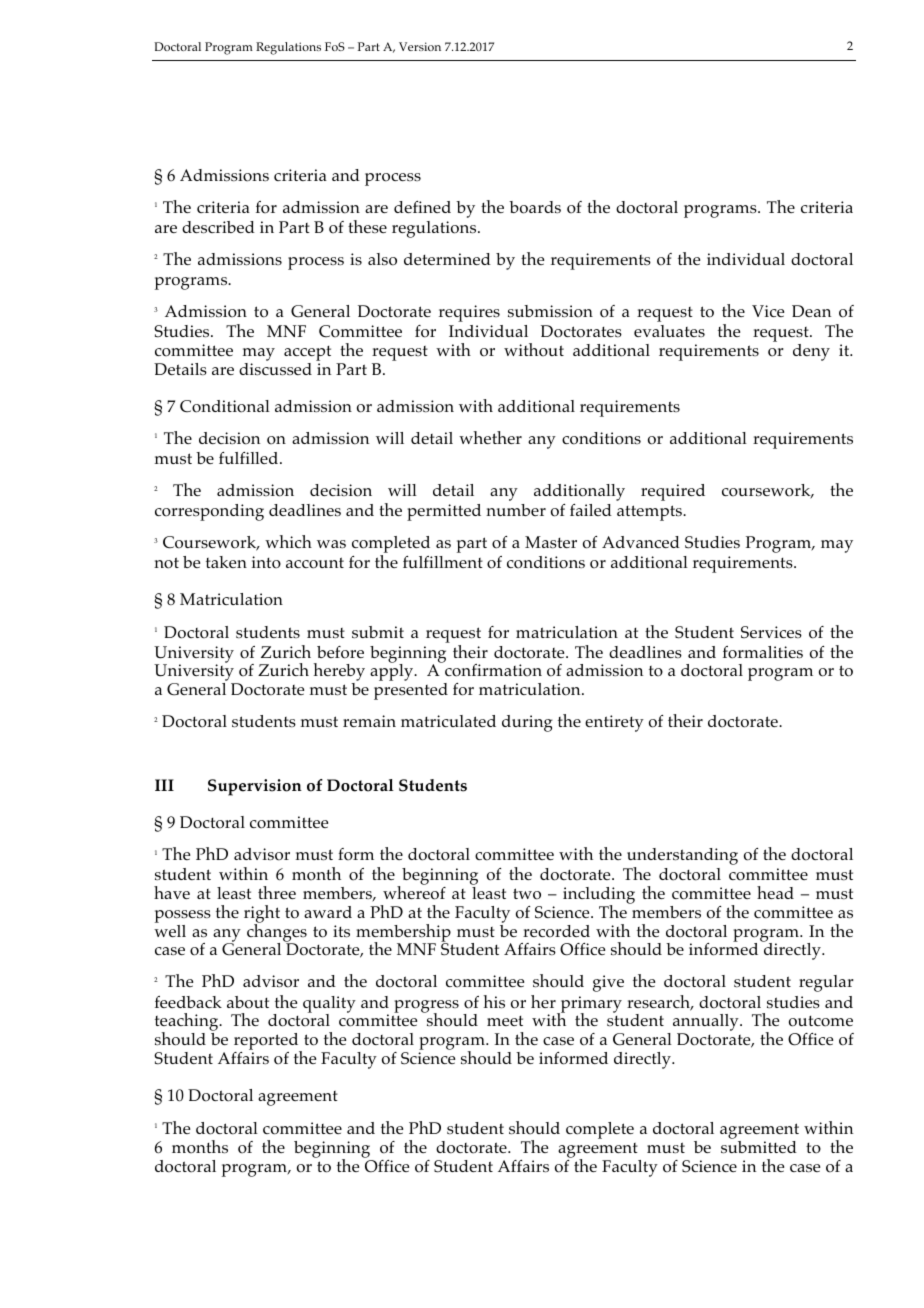  What do you see at coordinates (535, 207) in the document?
I see `boards` at bounding box center [535, 207].
